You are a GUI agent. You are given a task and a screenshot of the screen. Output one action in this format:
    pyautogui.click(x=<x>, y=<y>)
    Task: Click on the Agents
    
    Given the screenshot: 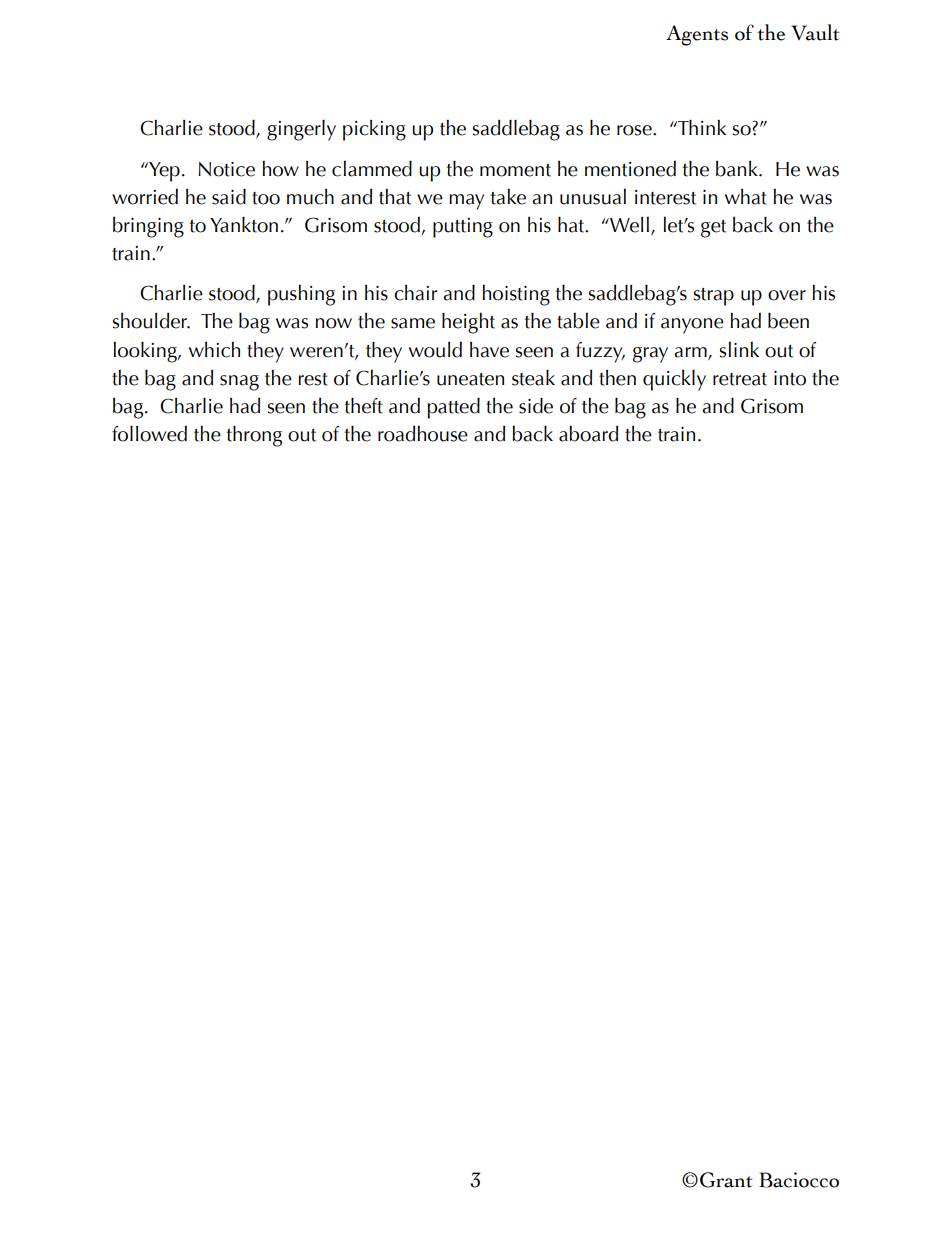 What is the action you would take?
    pyautogui.click(x=697, y=35)
